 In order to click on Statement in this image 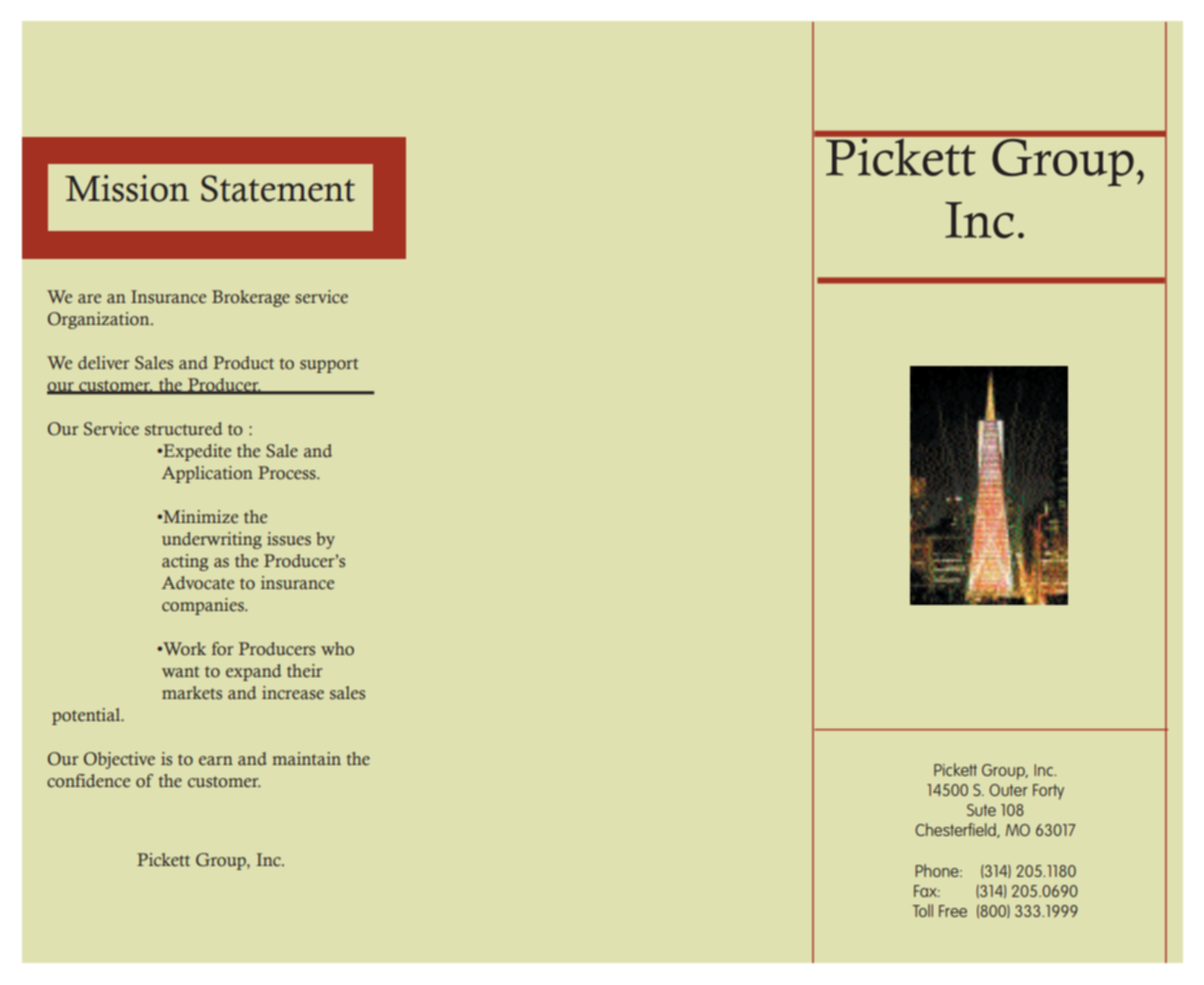, I will do `click(278, 188)`.
